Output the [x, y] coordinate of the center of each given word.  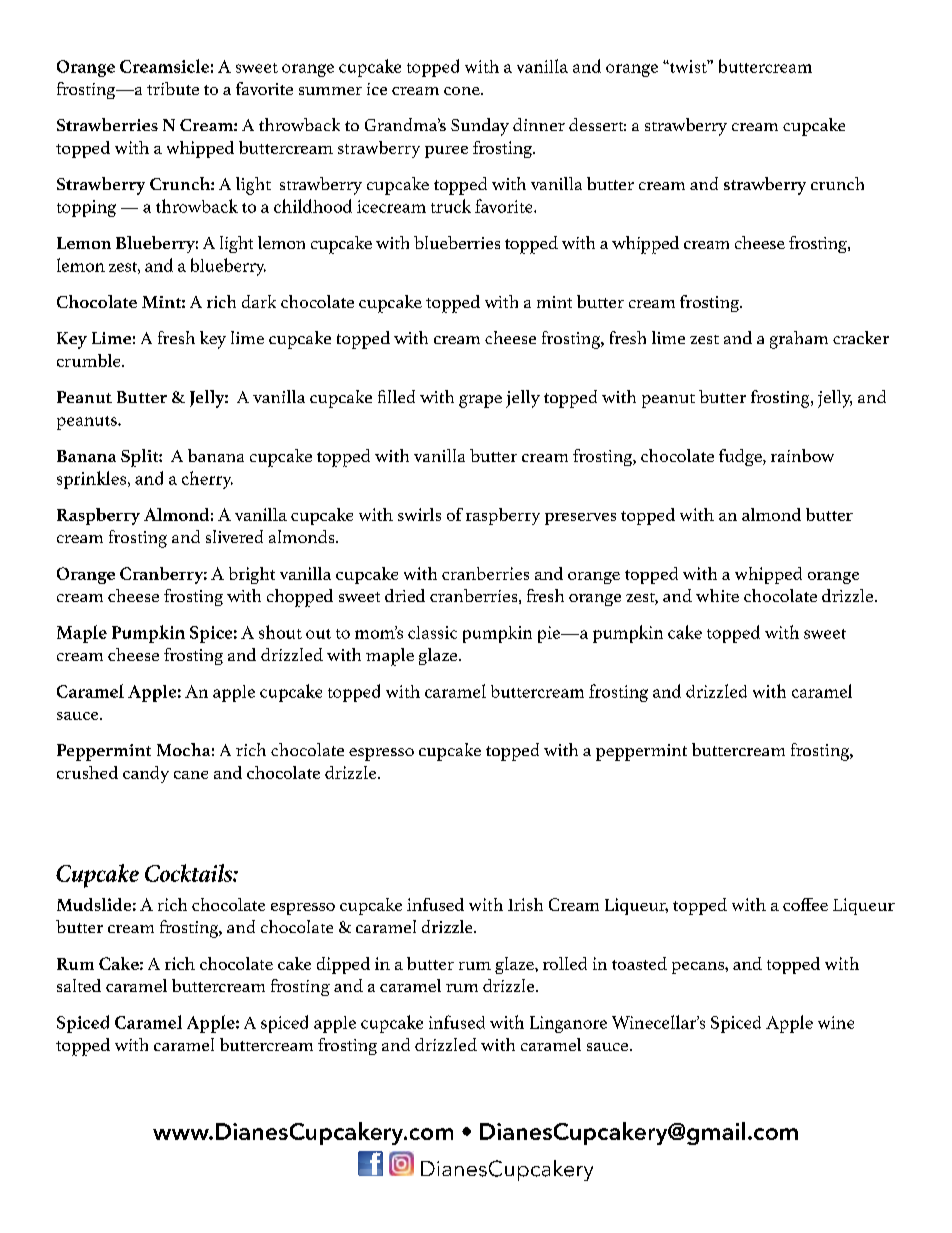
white [717, 595]
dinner [539, 124]
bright [252, 575]
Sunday [480, 127]
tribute [173, 88]
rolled [565, 963]
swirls [419, 514]
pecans [699, 968]
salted [79, 985]
